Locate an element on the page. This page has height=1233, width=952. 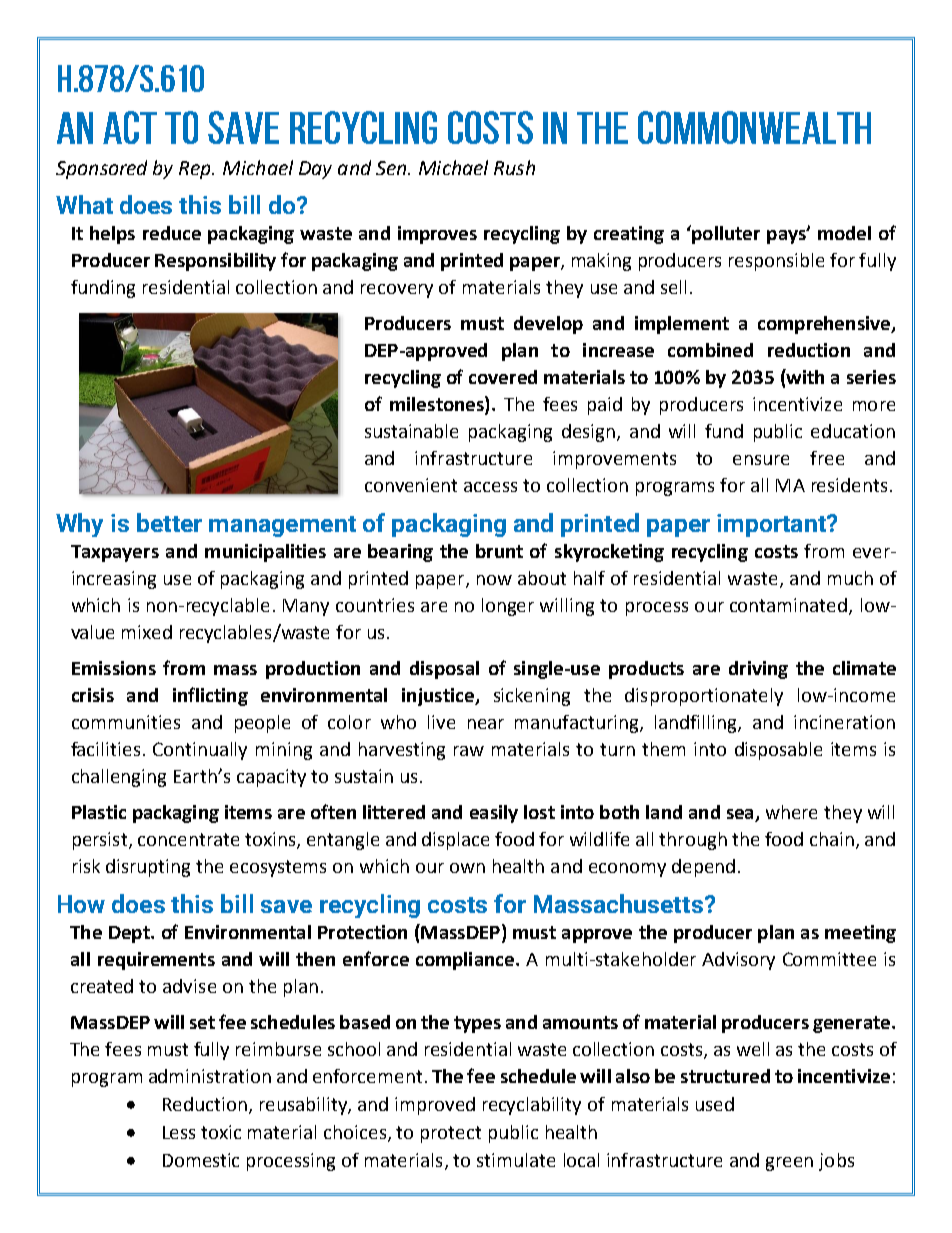
disposal is located at coordinates (444, 670).
